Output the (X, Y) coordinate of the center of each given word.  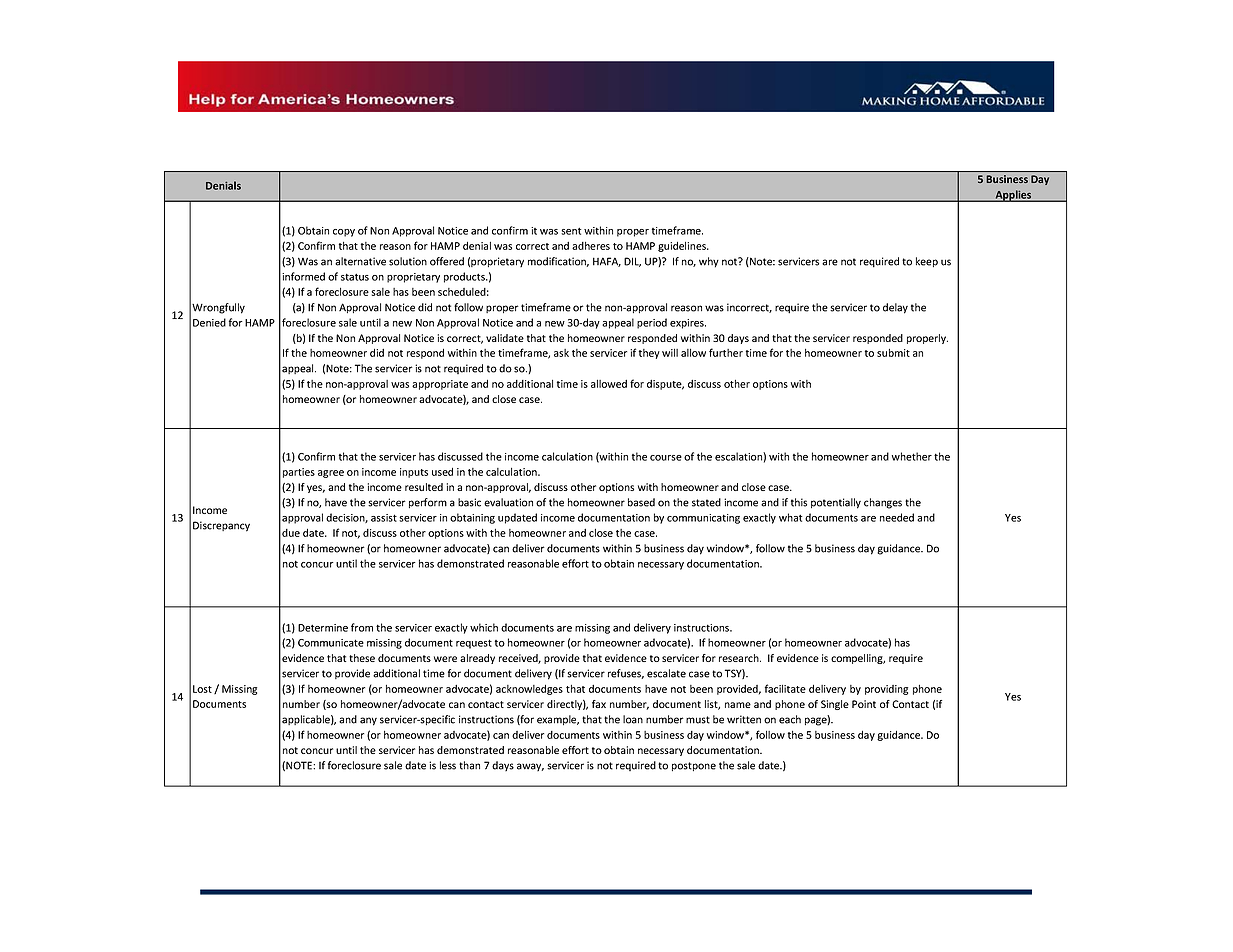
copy (344, 233)
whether (912, 456)
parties (299, 473)
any (368, 721)
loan (633, 719)
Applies (1013, 196)
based (641, 502)
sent (571, 231)
